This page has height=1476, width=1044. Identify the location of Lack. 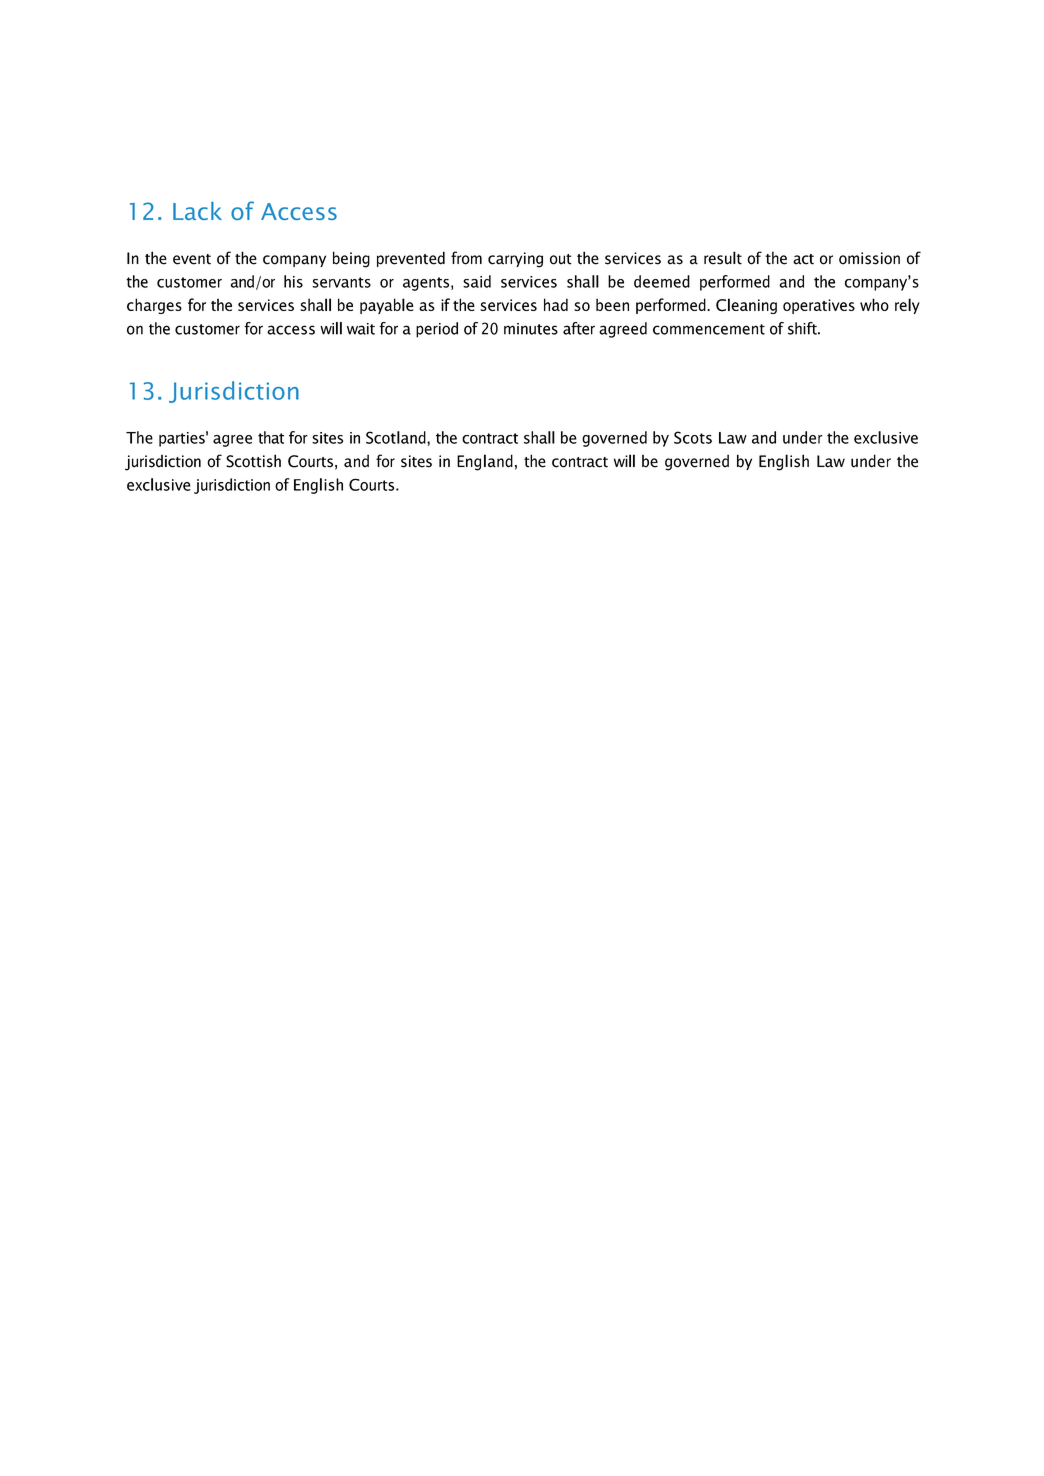
(197, 211).
